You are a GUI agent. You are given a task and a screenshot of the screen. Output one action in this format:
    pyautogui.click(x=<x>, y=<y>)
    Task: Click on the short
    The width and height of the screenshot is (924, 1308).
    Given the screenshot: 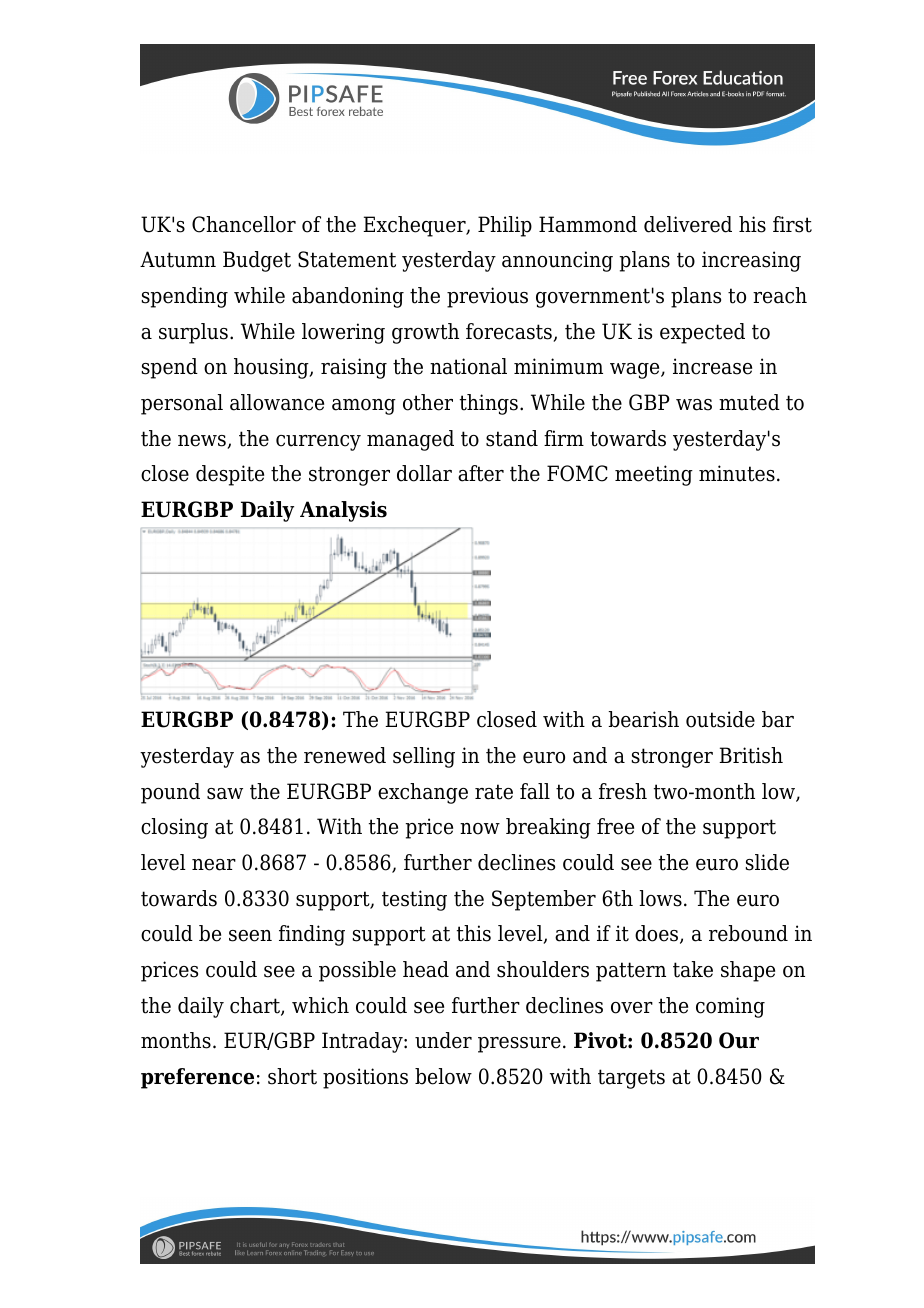 What is the action you would take?
    pyautogui.click(x=292, y=1076)
